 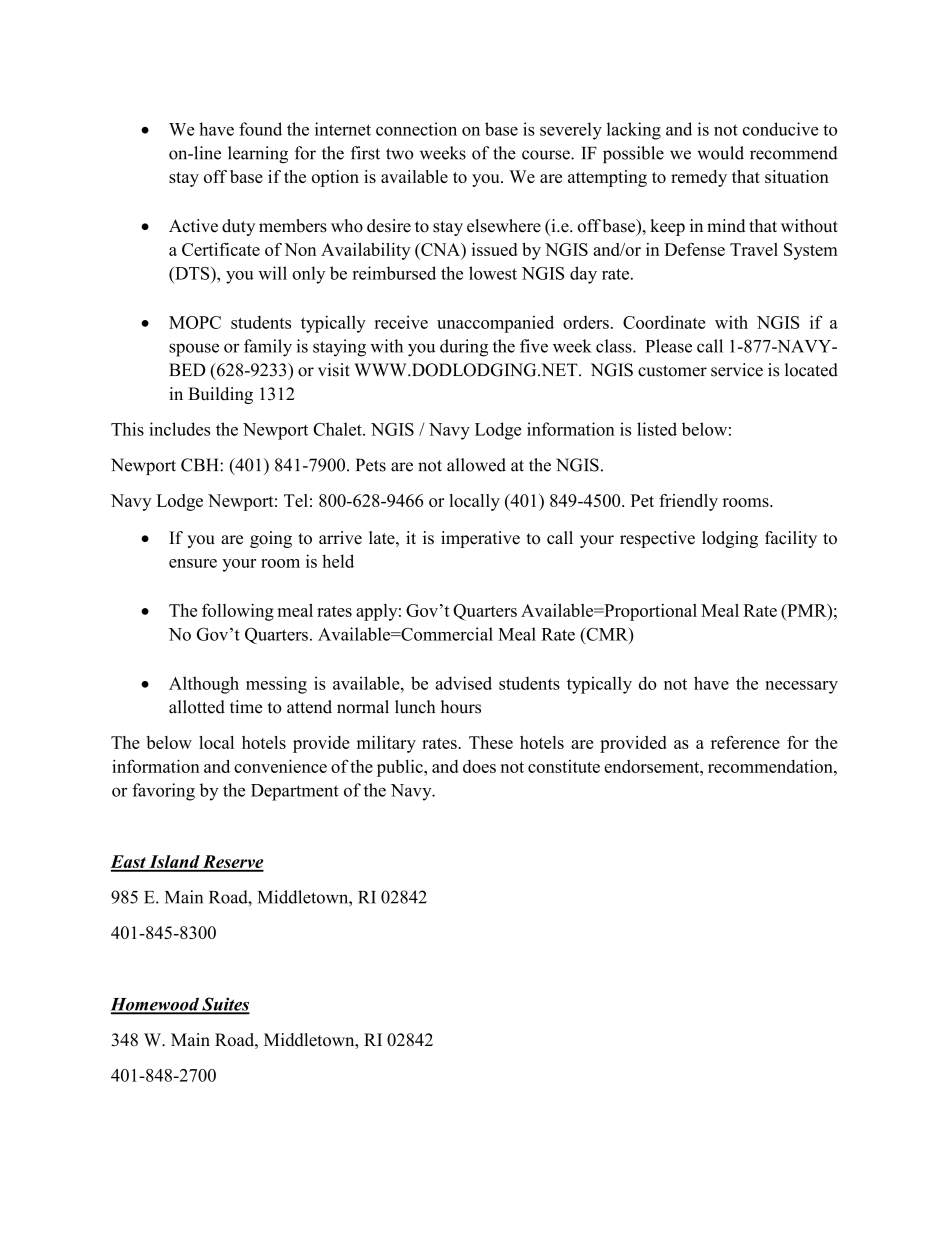 What do you see at coordinates (479, 766) in the image?
I see `does` at bounding box center [479, 766].
